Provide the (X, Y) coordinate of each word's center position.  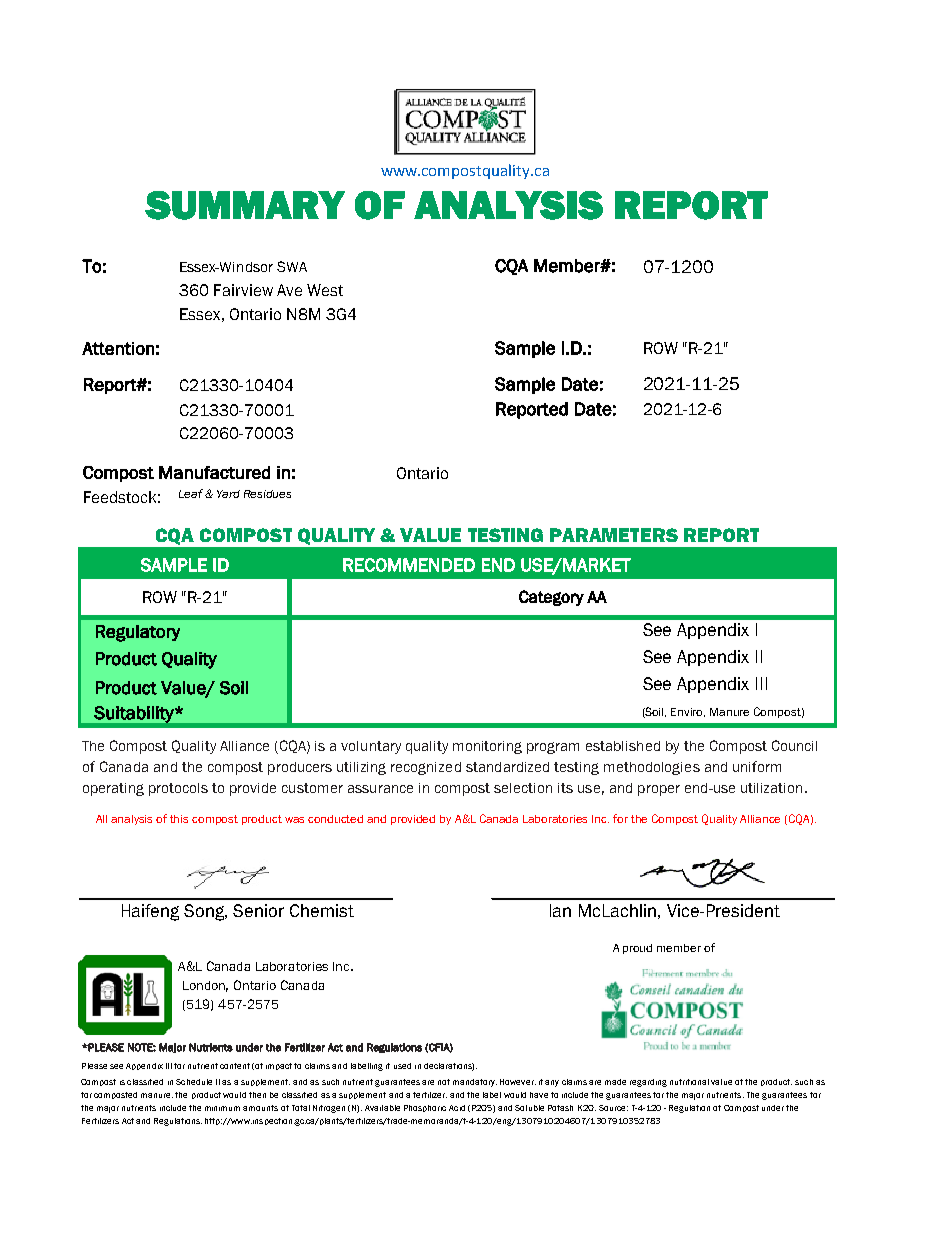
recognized (426, 768)
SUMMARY (245, 205)
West (325, 290)
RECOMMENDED (409, 565)
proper (659, 790)
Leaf (191, 493)
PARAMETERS (614, 535)
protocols (178, 789)
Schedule (194, 1082)
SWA (292, 266)
